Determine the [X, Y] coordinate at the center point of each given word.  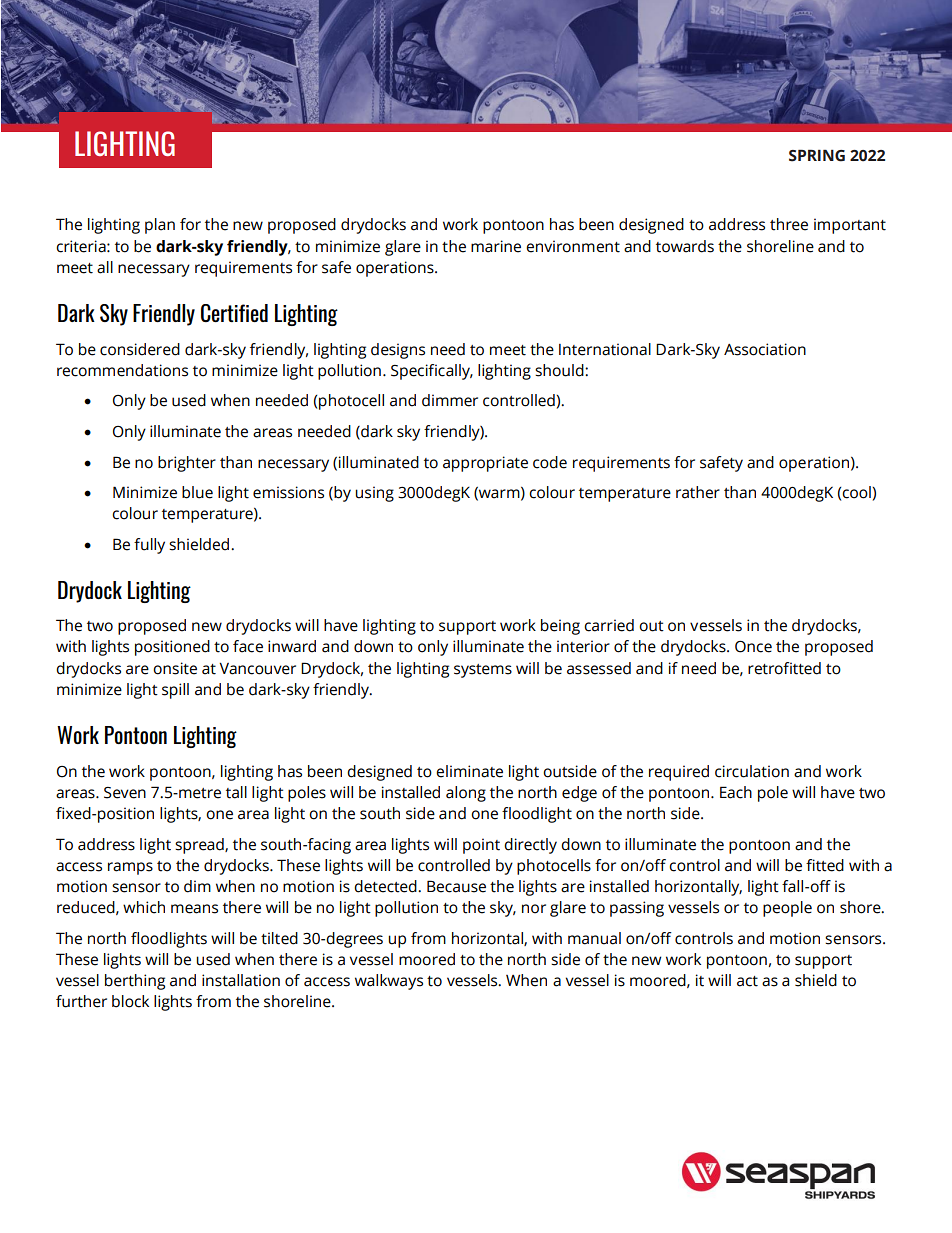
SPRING [817, 155]
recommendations [122, 370]
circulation [752, 771]
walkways [389, 982]
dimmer [450, 400]
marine [496, 246]
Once [753, 647]
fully [149, 546]
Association [765, 349]
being [560, 627]
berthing [135, 982]
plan [160, 226]
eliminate [469, 771]
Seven [125, 793]
